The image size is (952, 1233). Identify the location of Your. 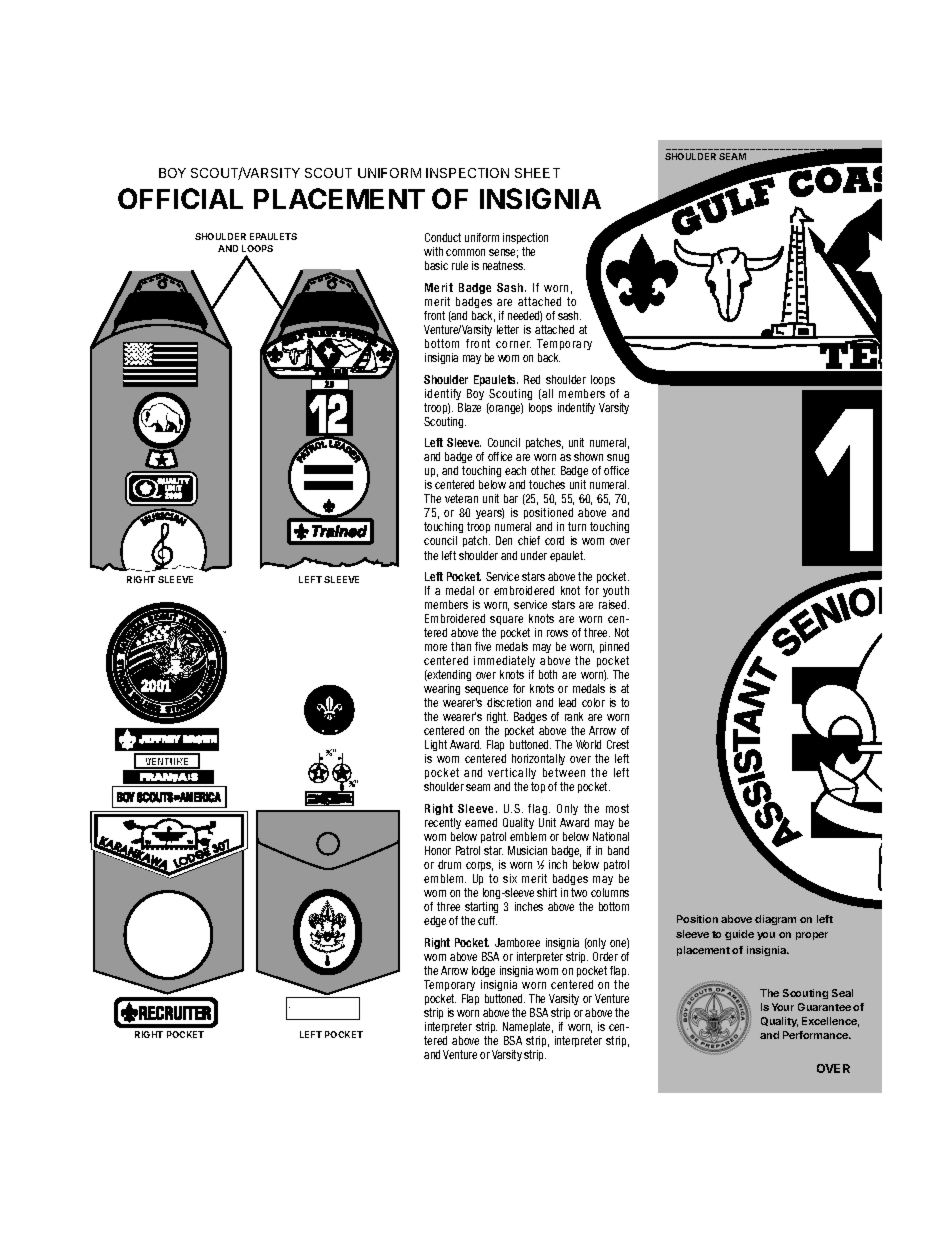
(783, 1007).
